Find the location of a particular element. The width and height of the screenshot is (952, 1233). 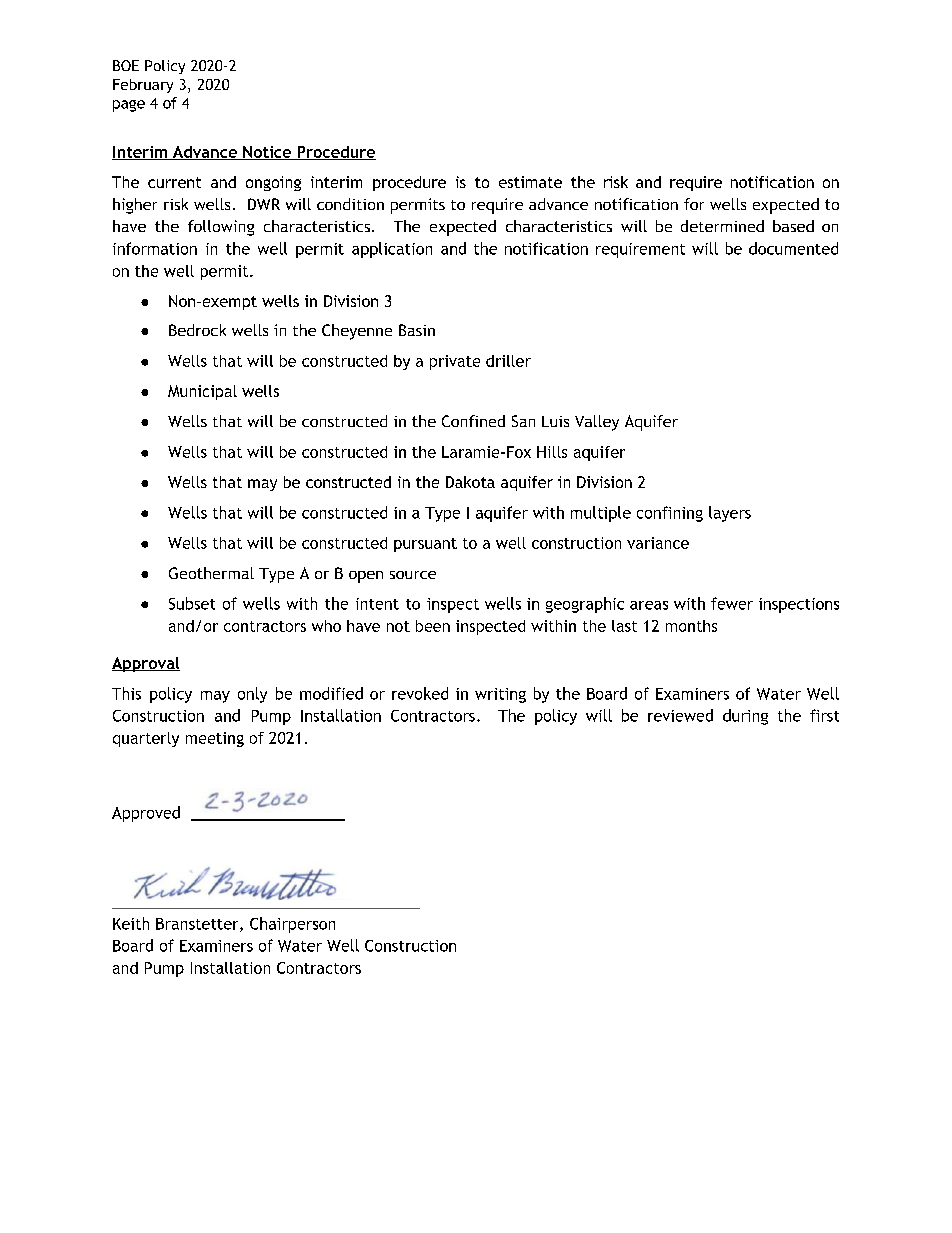

documented is located at coordinates (793, 248).
